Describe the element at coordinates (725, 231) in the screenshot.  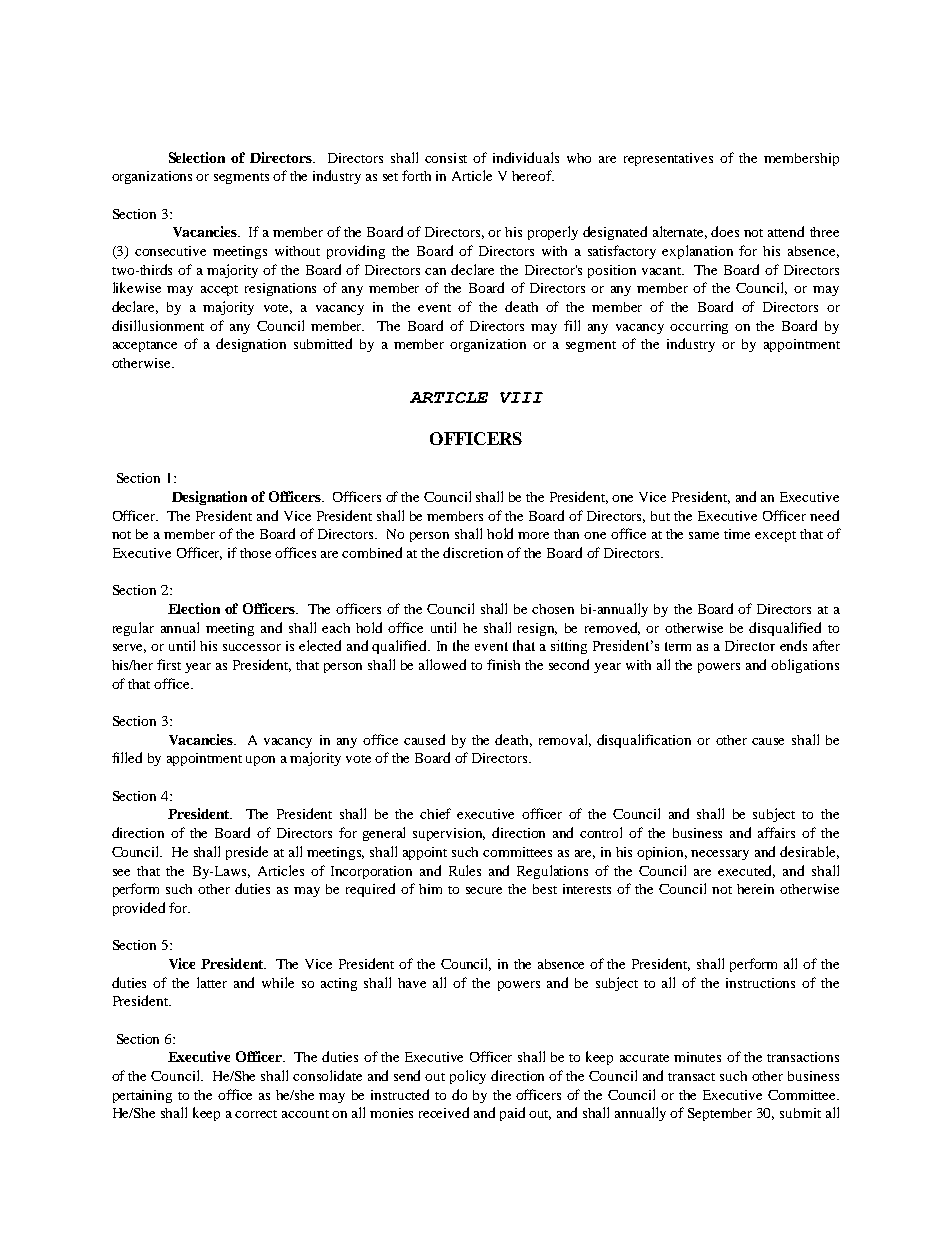
I see `does` at that location.
